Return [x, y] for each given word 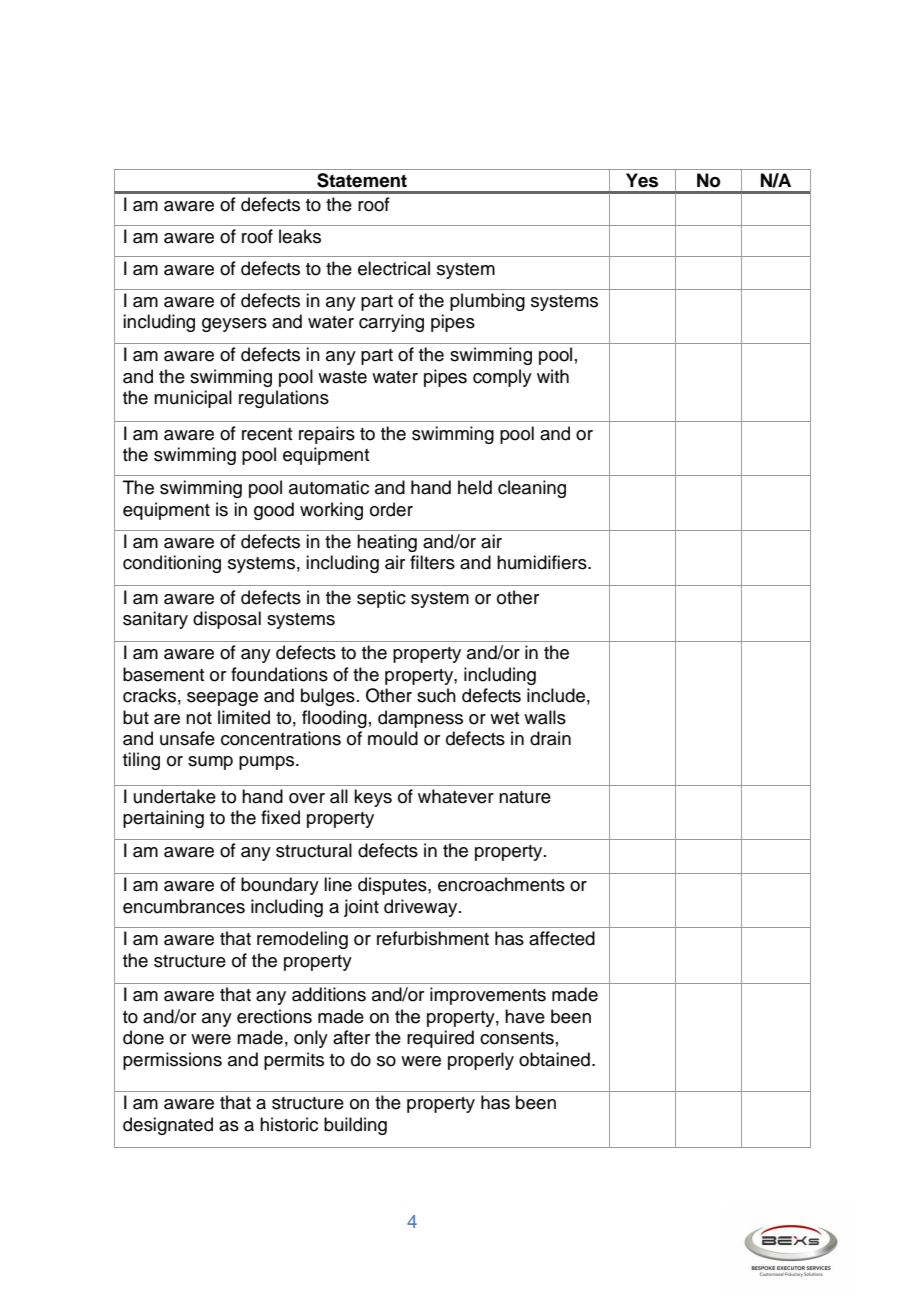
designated [168, 1126]
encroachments [501, 884]
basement [164, 674]
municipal [193, 399]
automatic [329, 487]
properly [481, 1061]
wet [505, 718]
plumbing [487, 302]
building [355, 1126]
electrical [394, 268]
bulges [328, 697]
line [338, 884]
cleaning [532, 489]
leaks [300, 236]
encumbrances [184, 906]
